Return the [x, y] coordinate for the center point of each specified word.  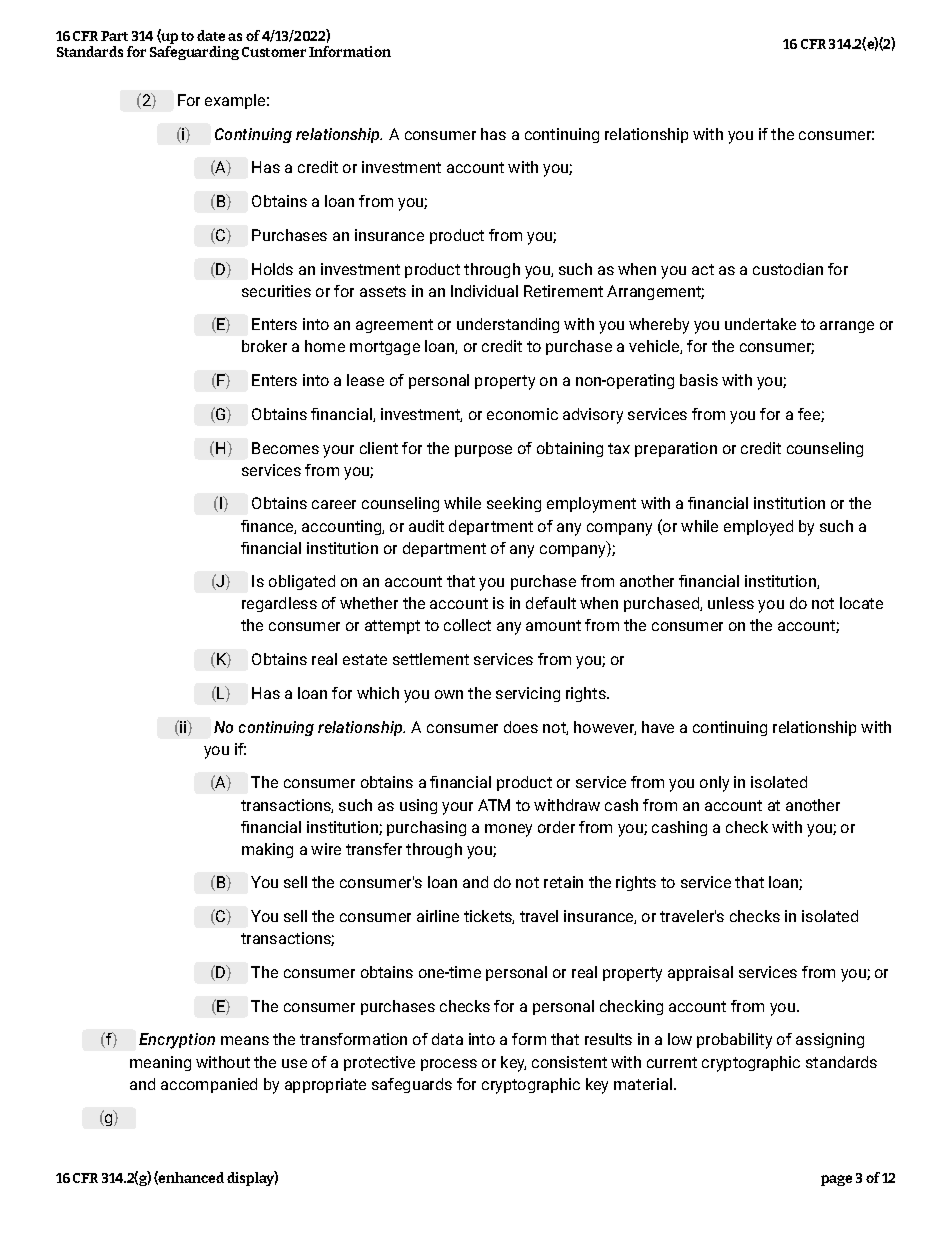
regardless [279, 604]
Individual [484, 291]
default [551, 603]
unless [731, 603]
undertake [760, 324]
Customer [274, 52]
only [714, 784]
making [267, 850]
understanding [508, 325]
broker [264, 346]
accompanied [209, 1085]
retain [563, 882]
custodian [788, 269]
